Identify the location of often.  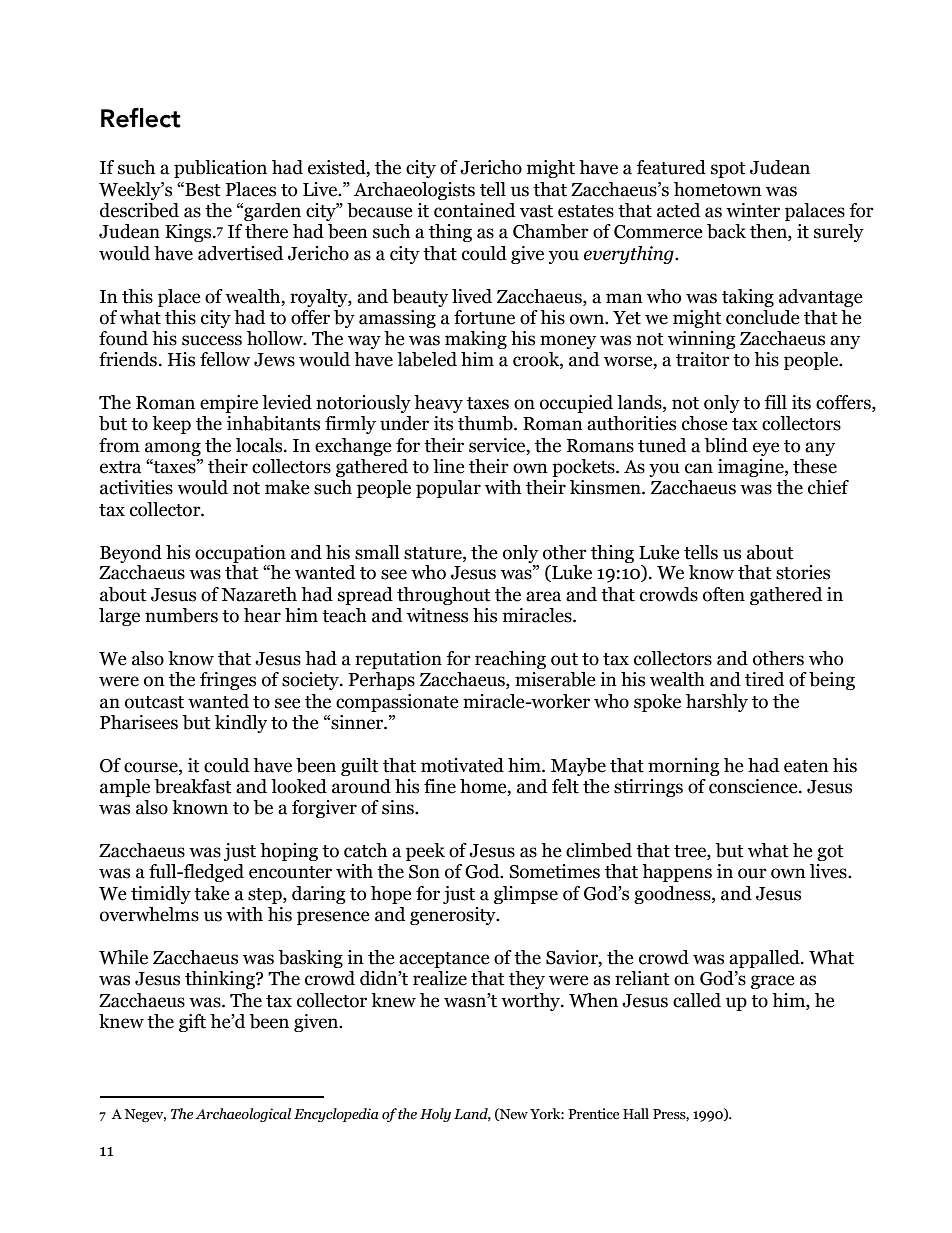
(724, 594).
